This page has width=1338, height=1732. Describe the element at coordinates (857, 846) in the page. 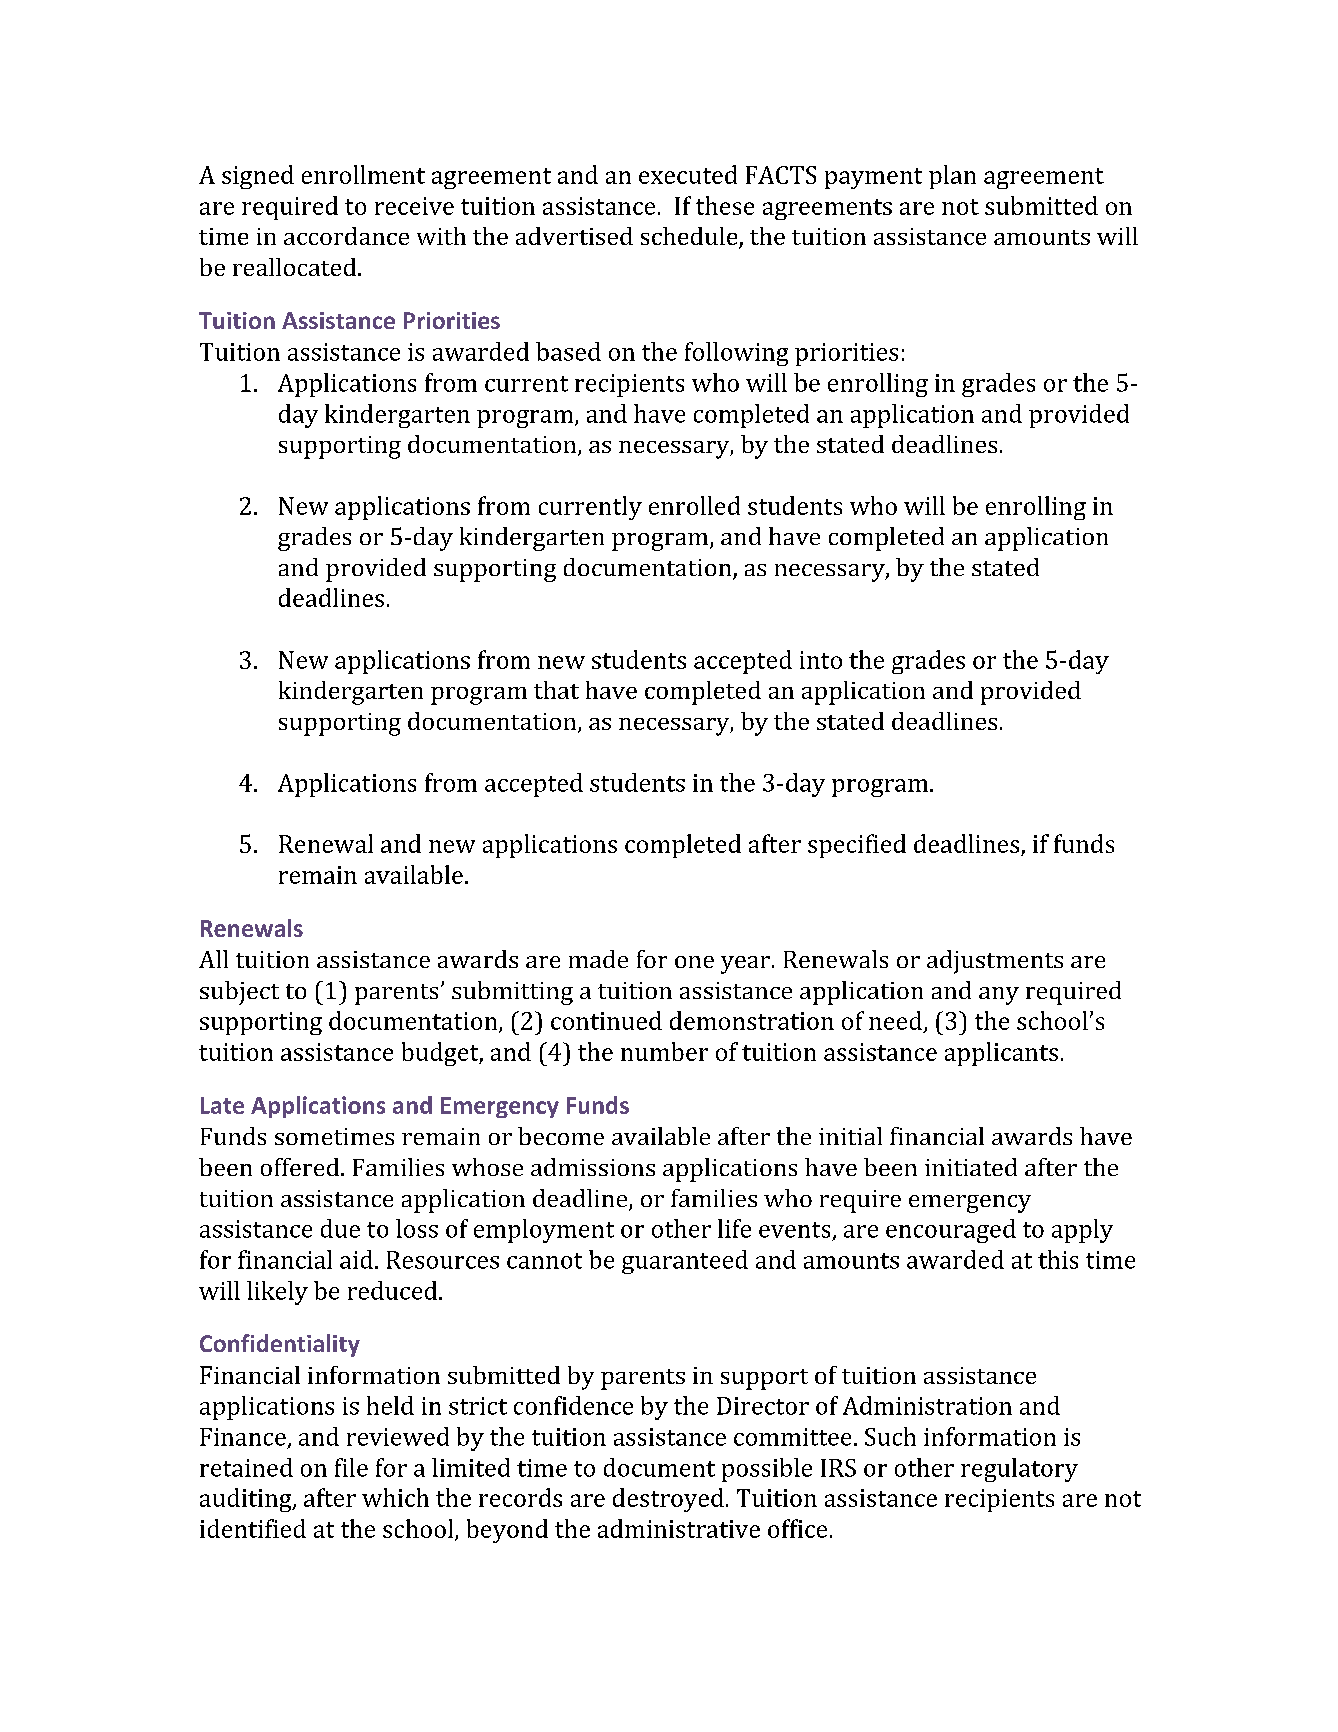

I see `specified` at that location.
